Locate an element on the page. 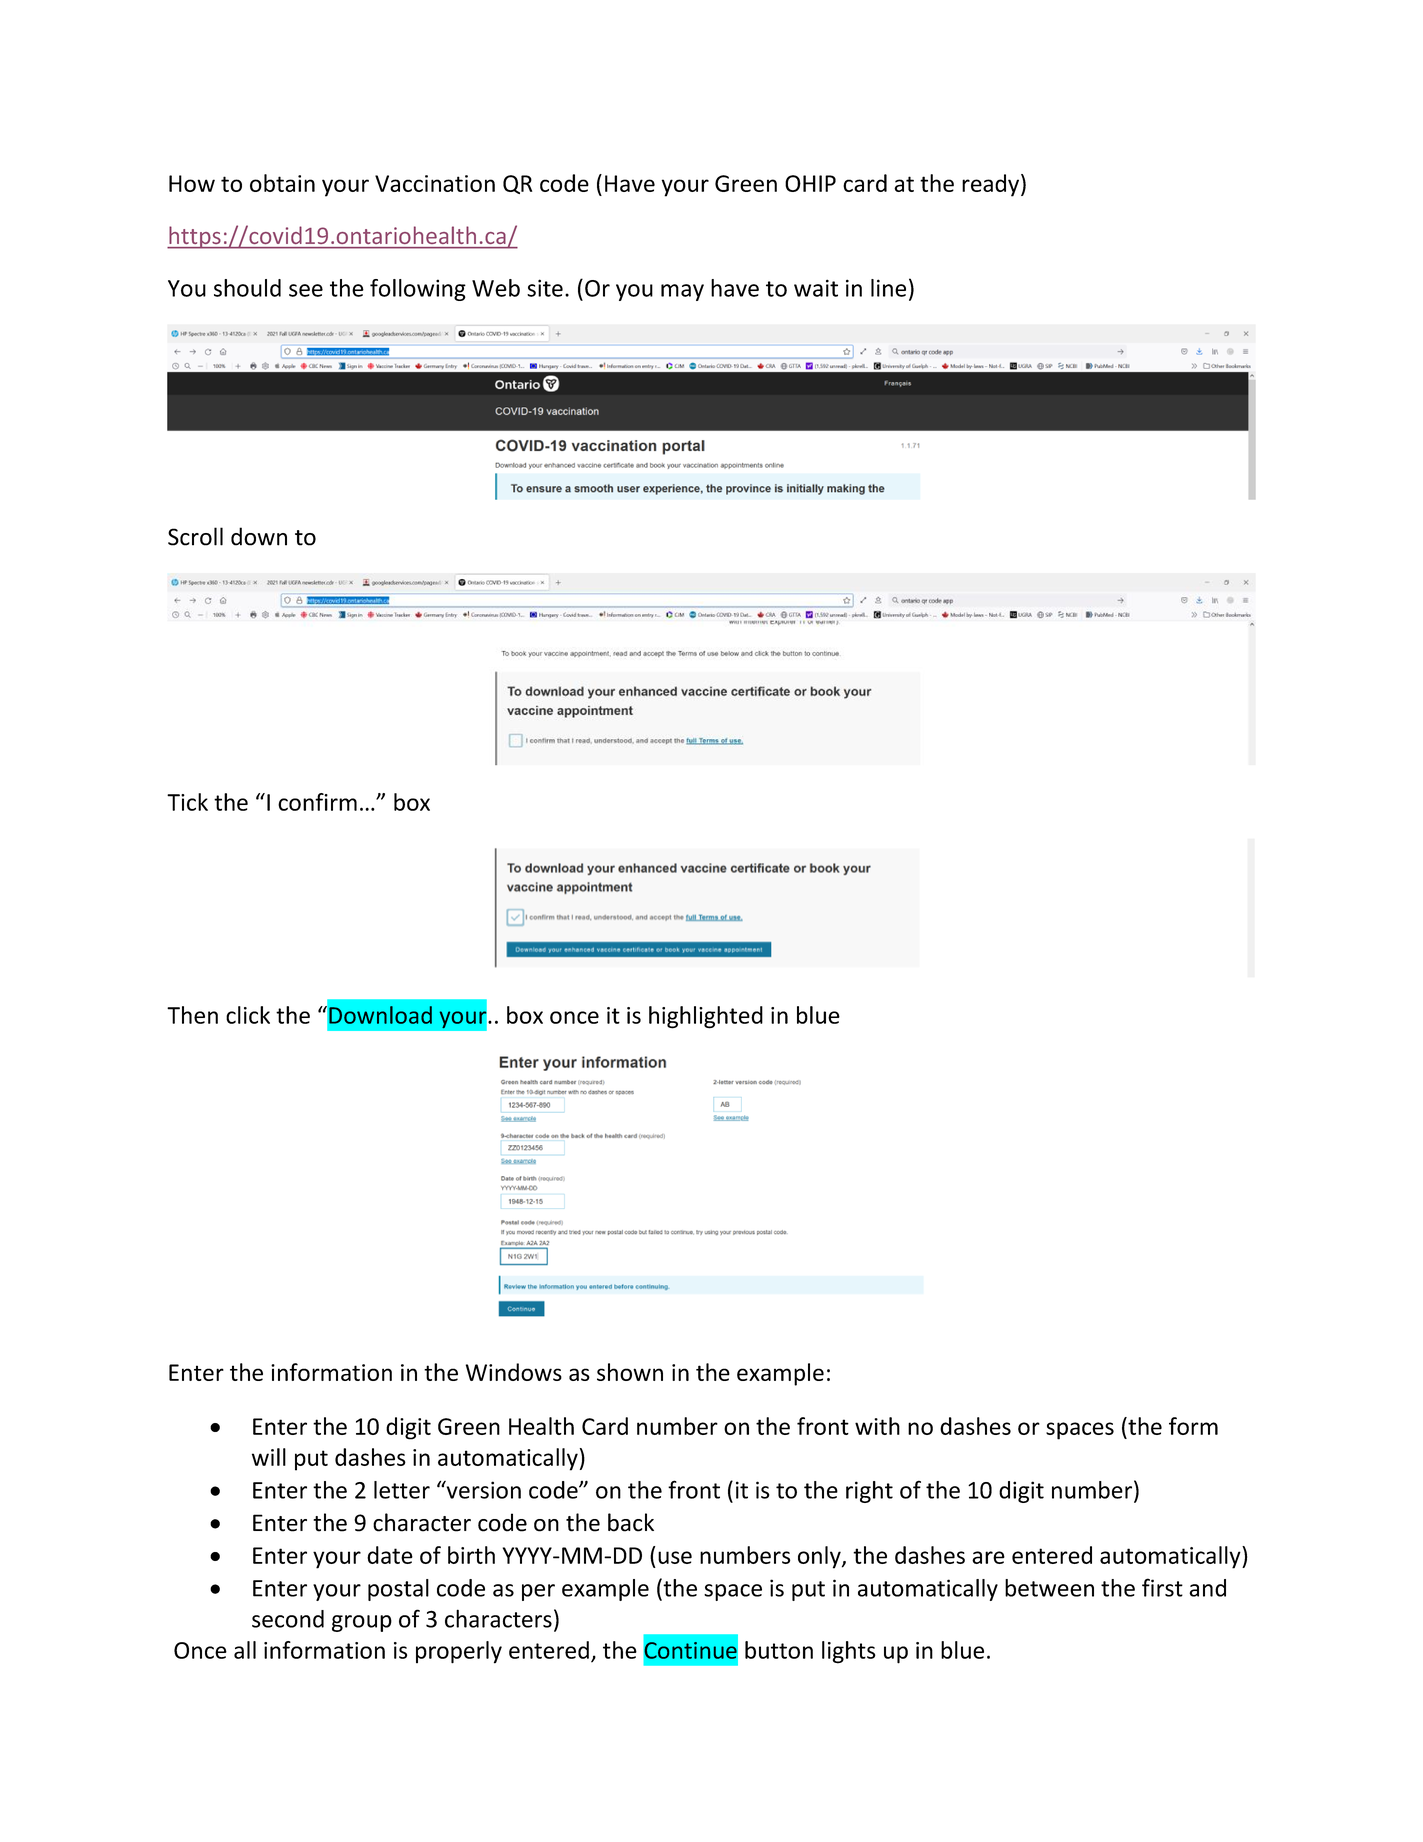  highlighted is located at coordinates (706, 1017).
